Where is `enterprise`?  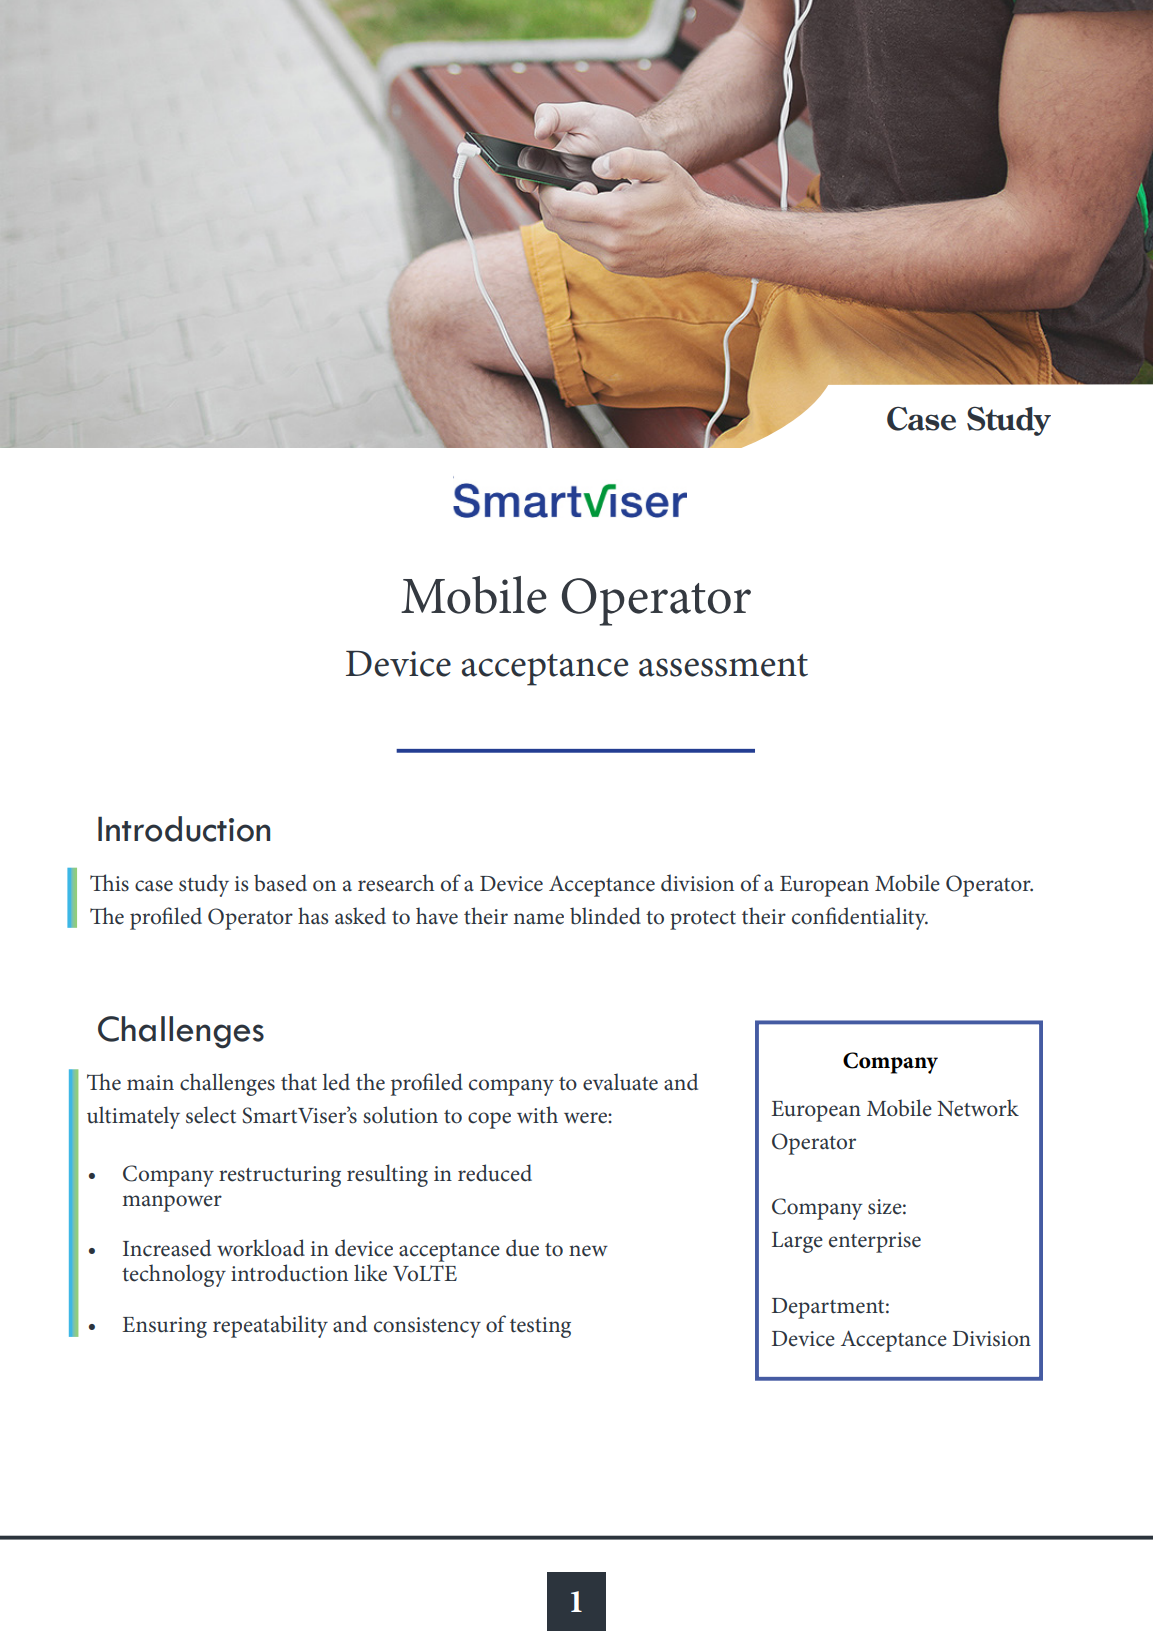
enterprise is located at coordinates (875, 1242).
